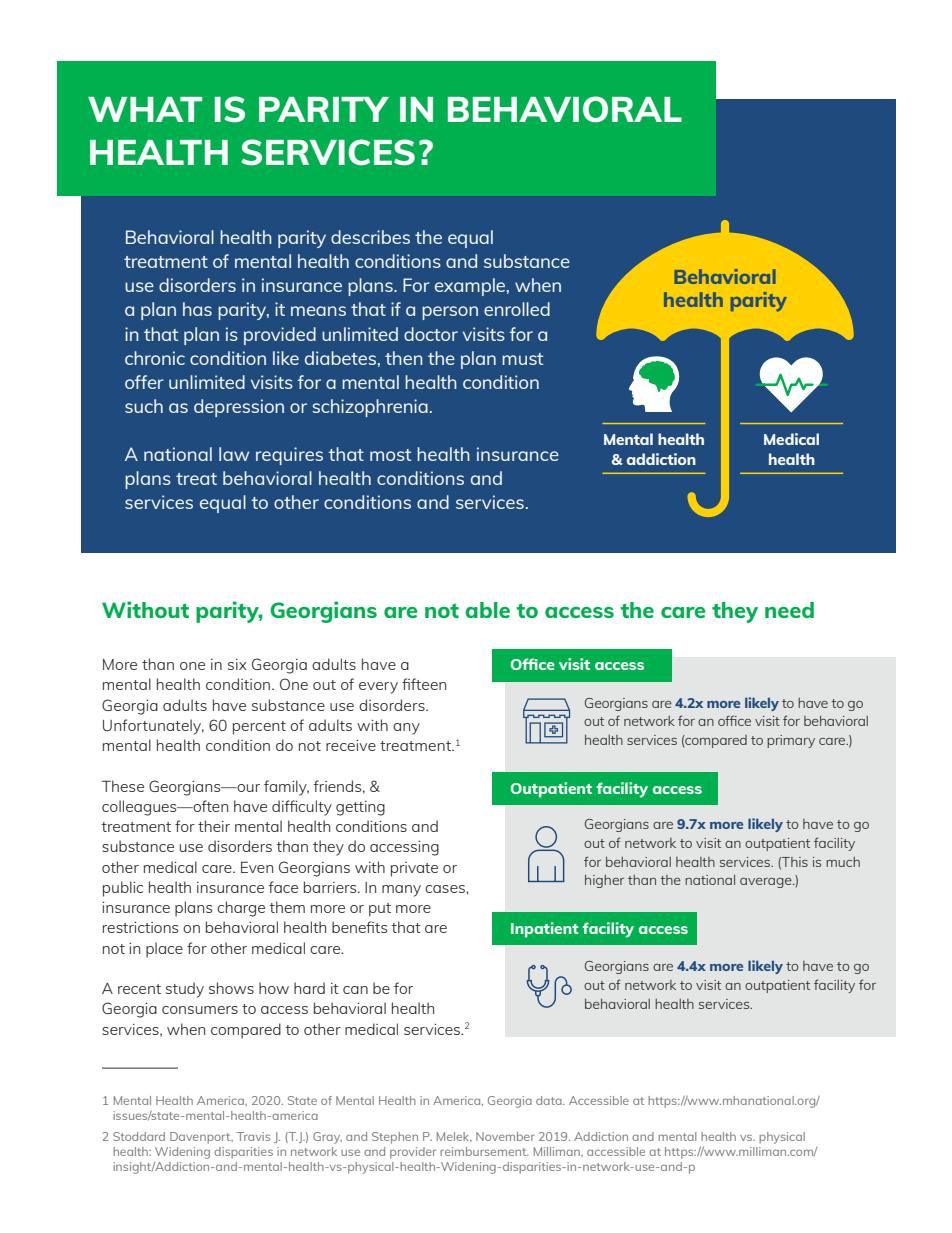  I want to click on enrolled, so click(517, 309).
